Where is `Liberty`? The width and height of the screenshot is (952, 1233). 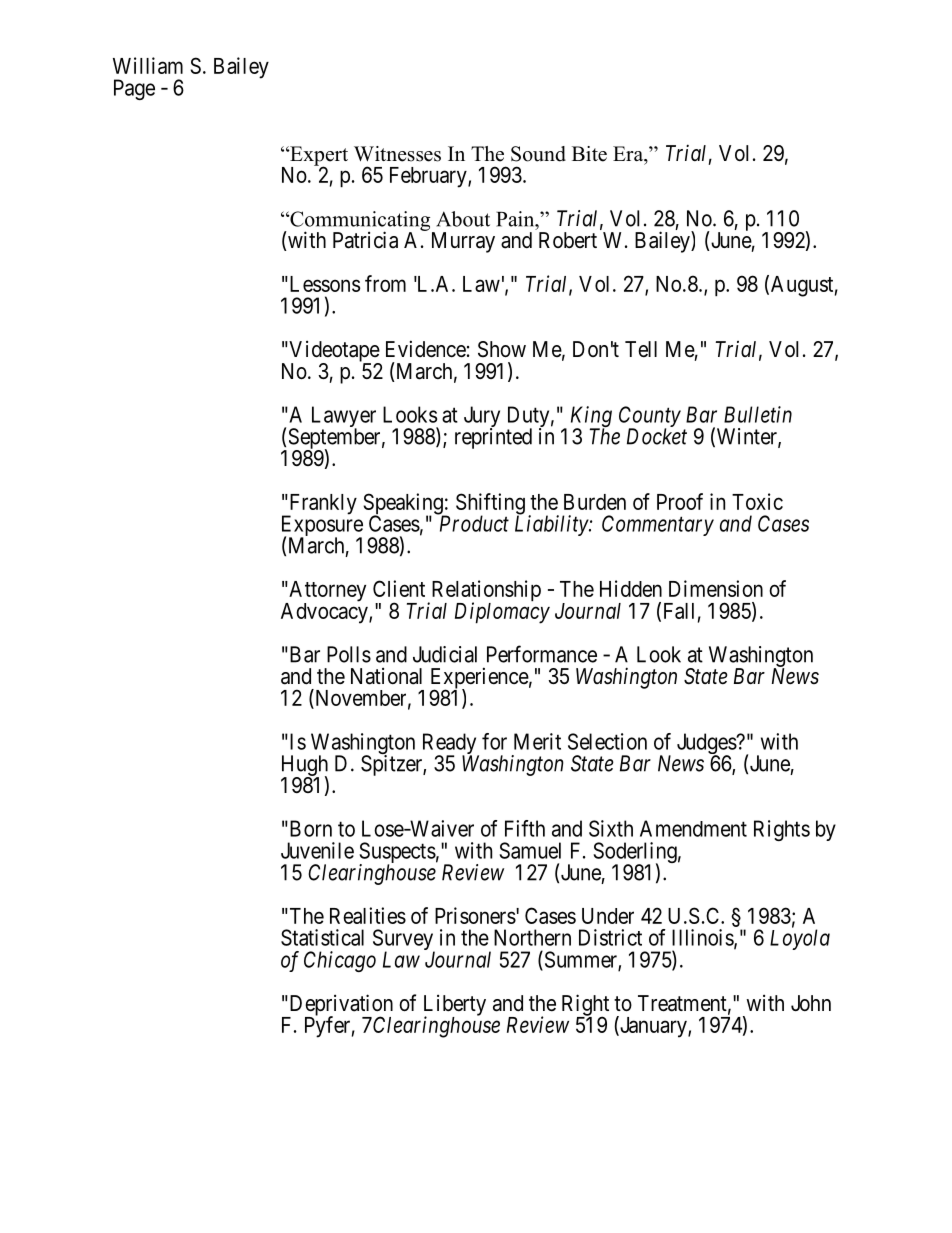
Liberty is located at coordinates (455, 1006).
